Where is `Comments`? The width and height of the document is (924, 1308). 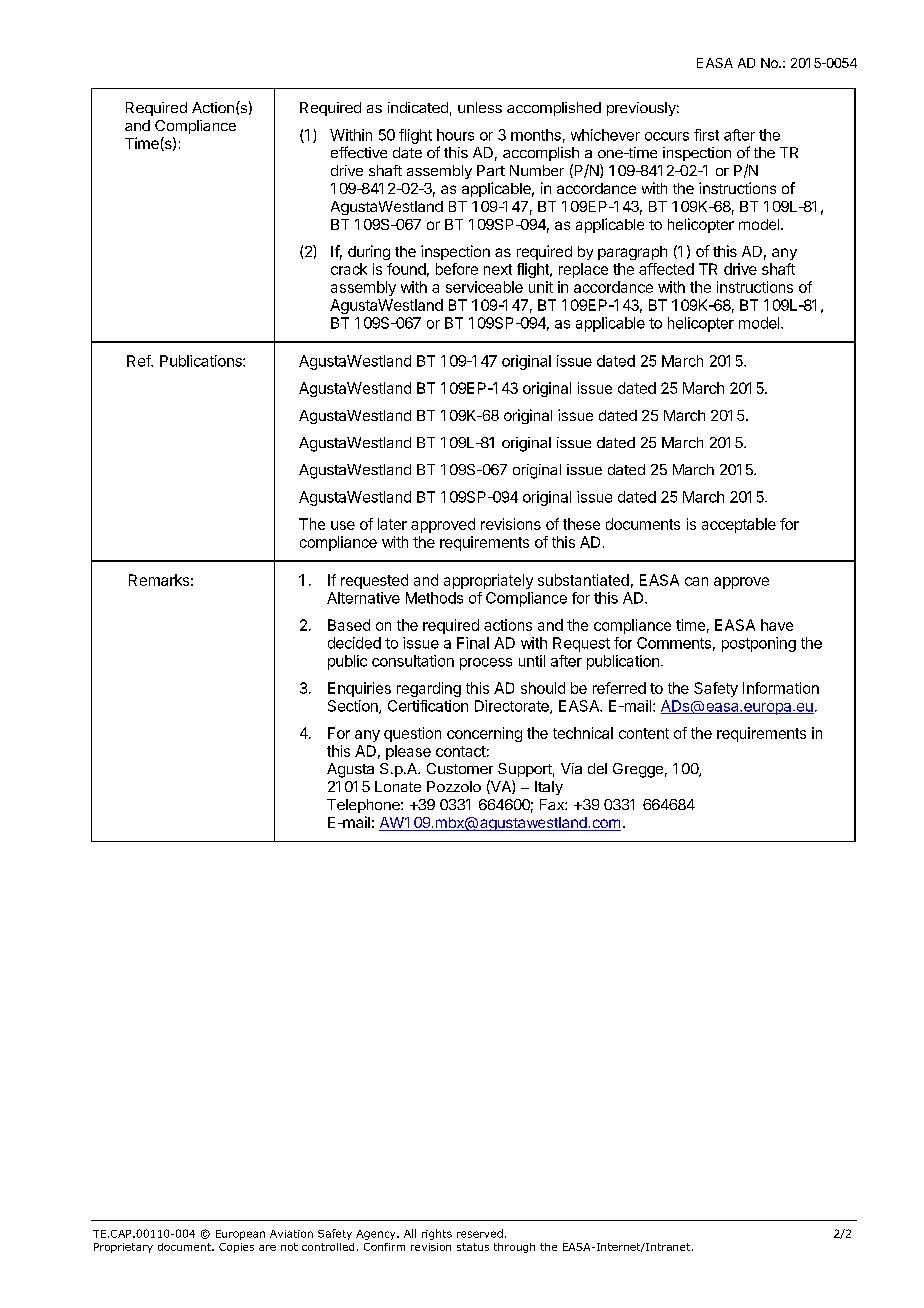 Comments is located at coordinates (674, 643).
